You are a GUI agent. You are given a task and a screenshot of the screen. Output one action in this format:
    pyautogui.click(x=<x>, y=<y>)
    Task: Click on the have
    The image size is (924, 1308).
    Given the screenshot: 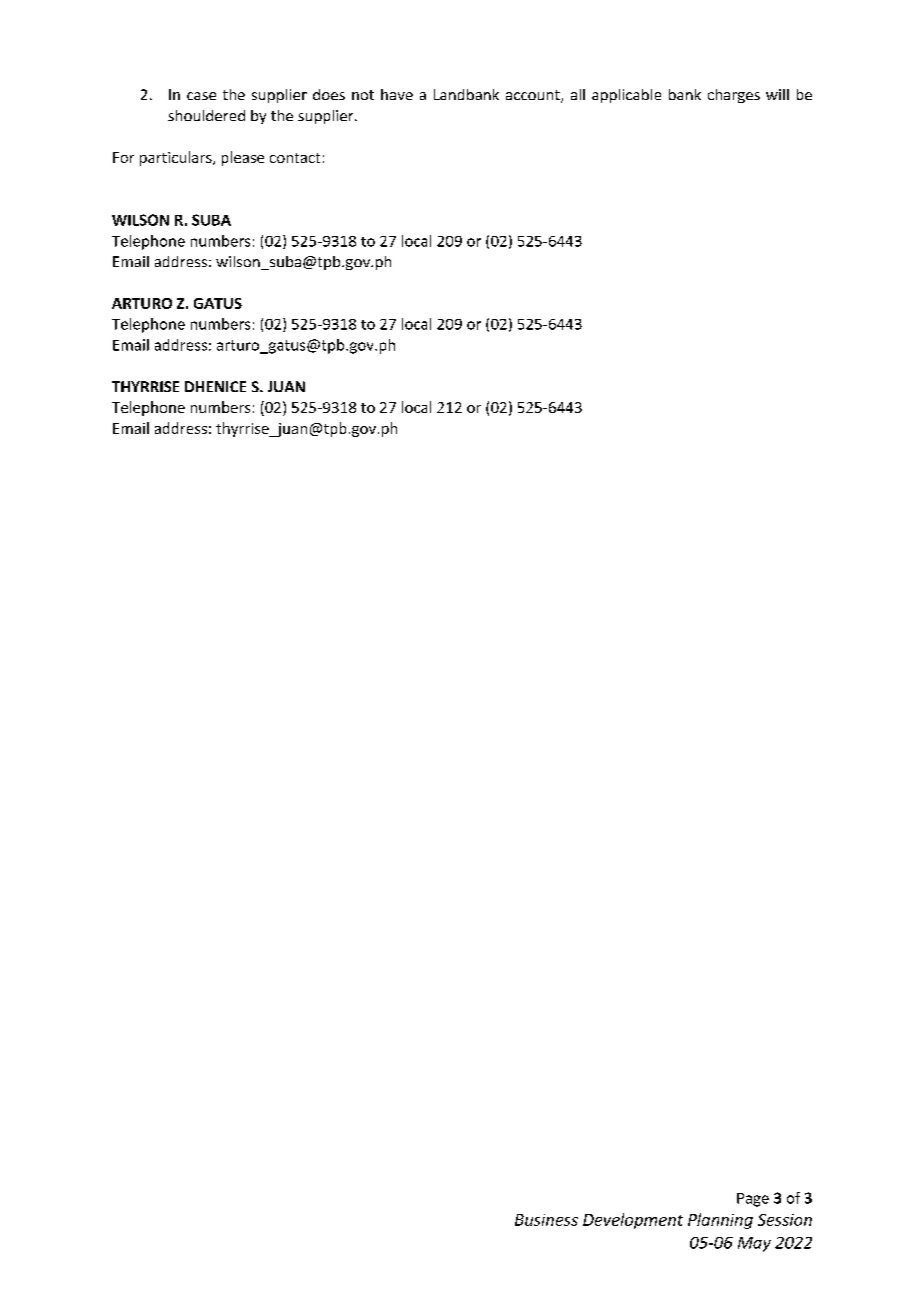 What is the action you would take?
    pyautogui.click(x=397, y=94)
